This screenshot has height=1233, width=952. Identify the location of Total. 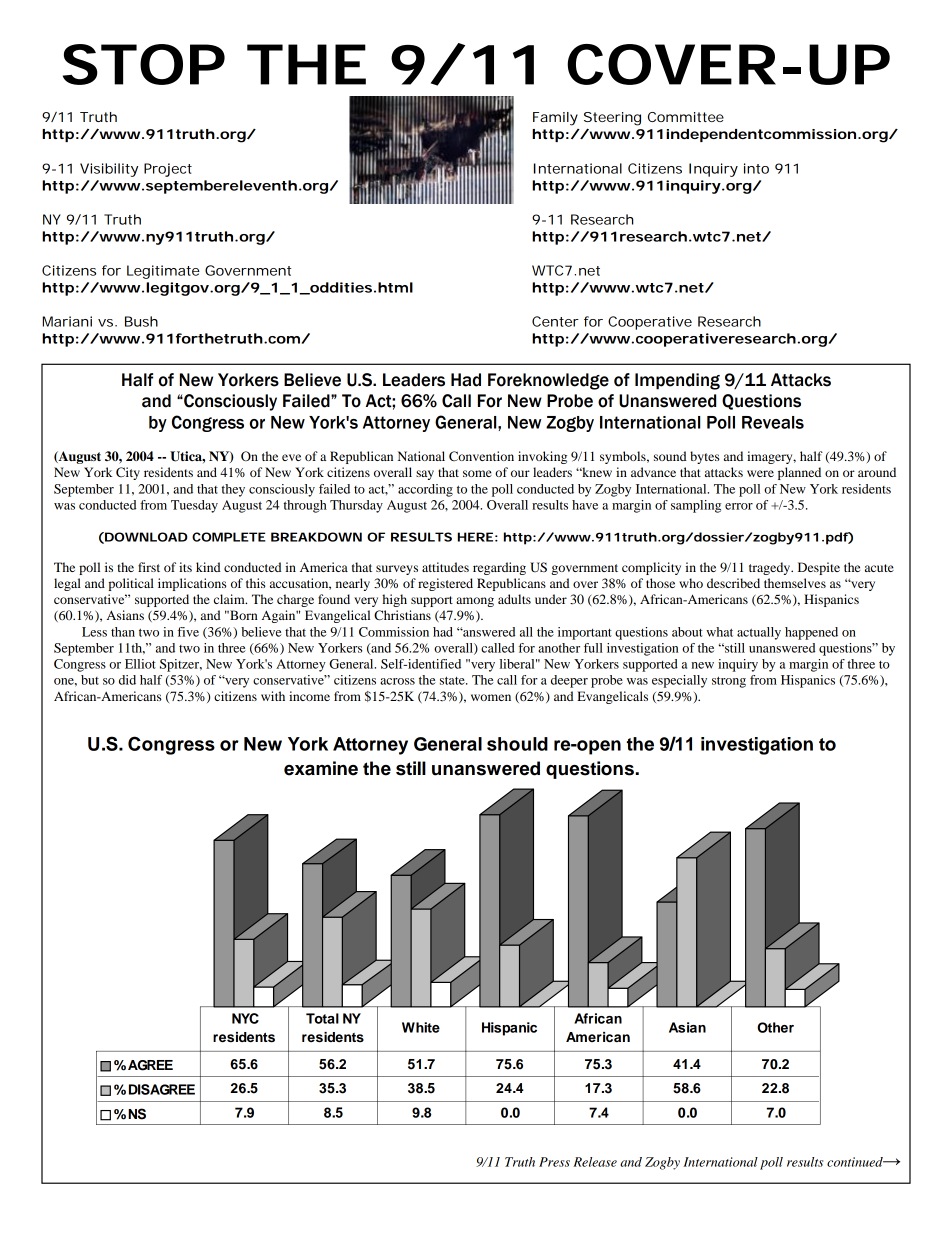
(322, 1018).
